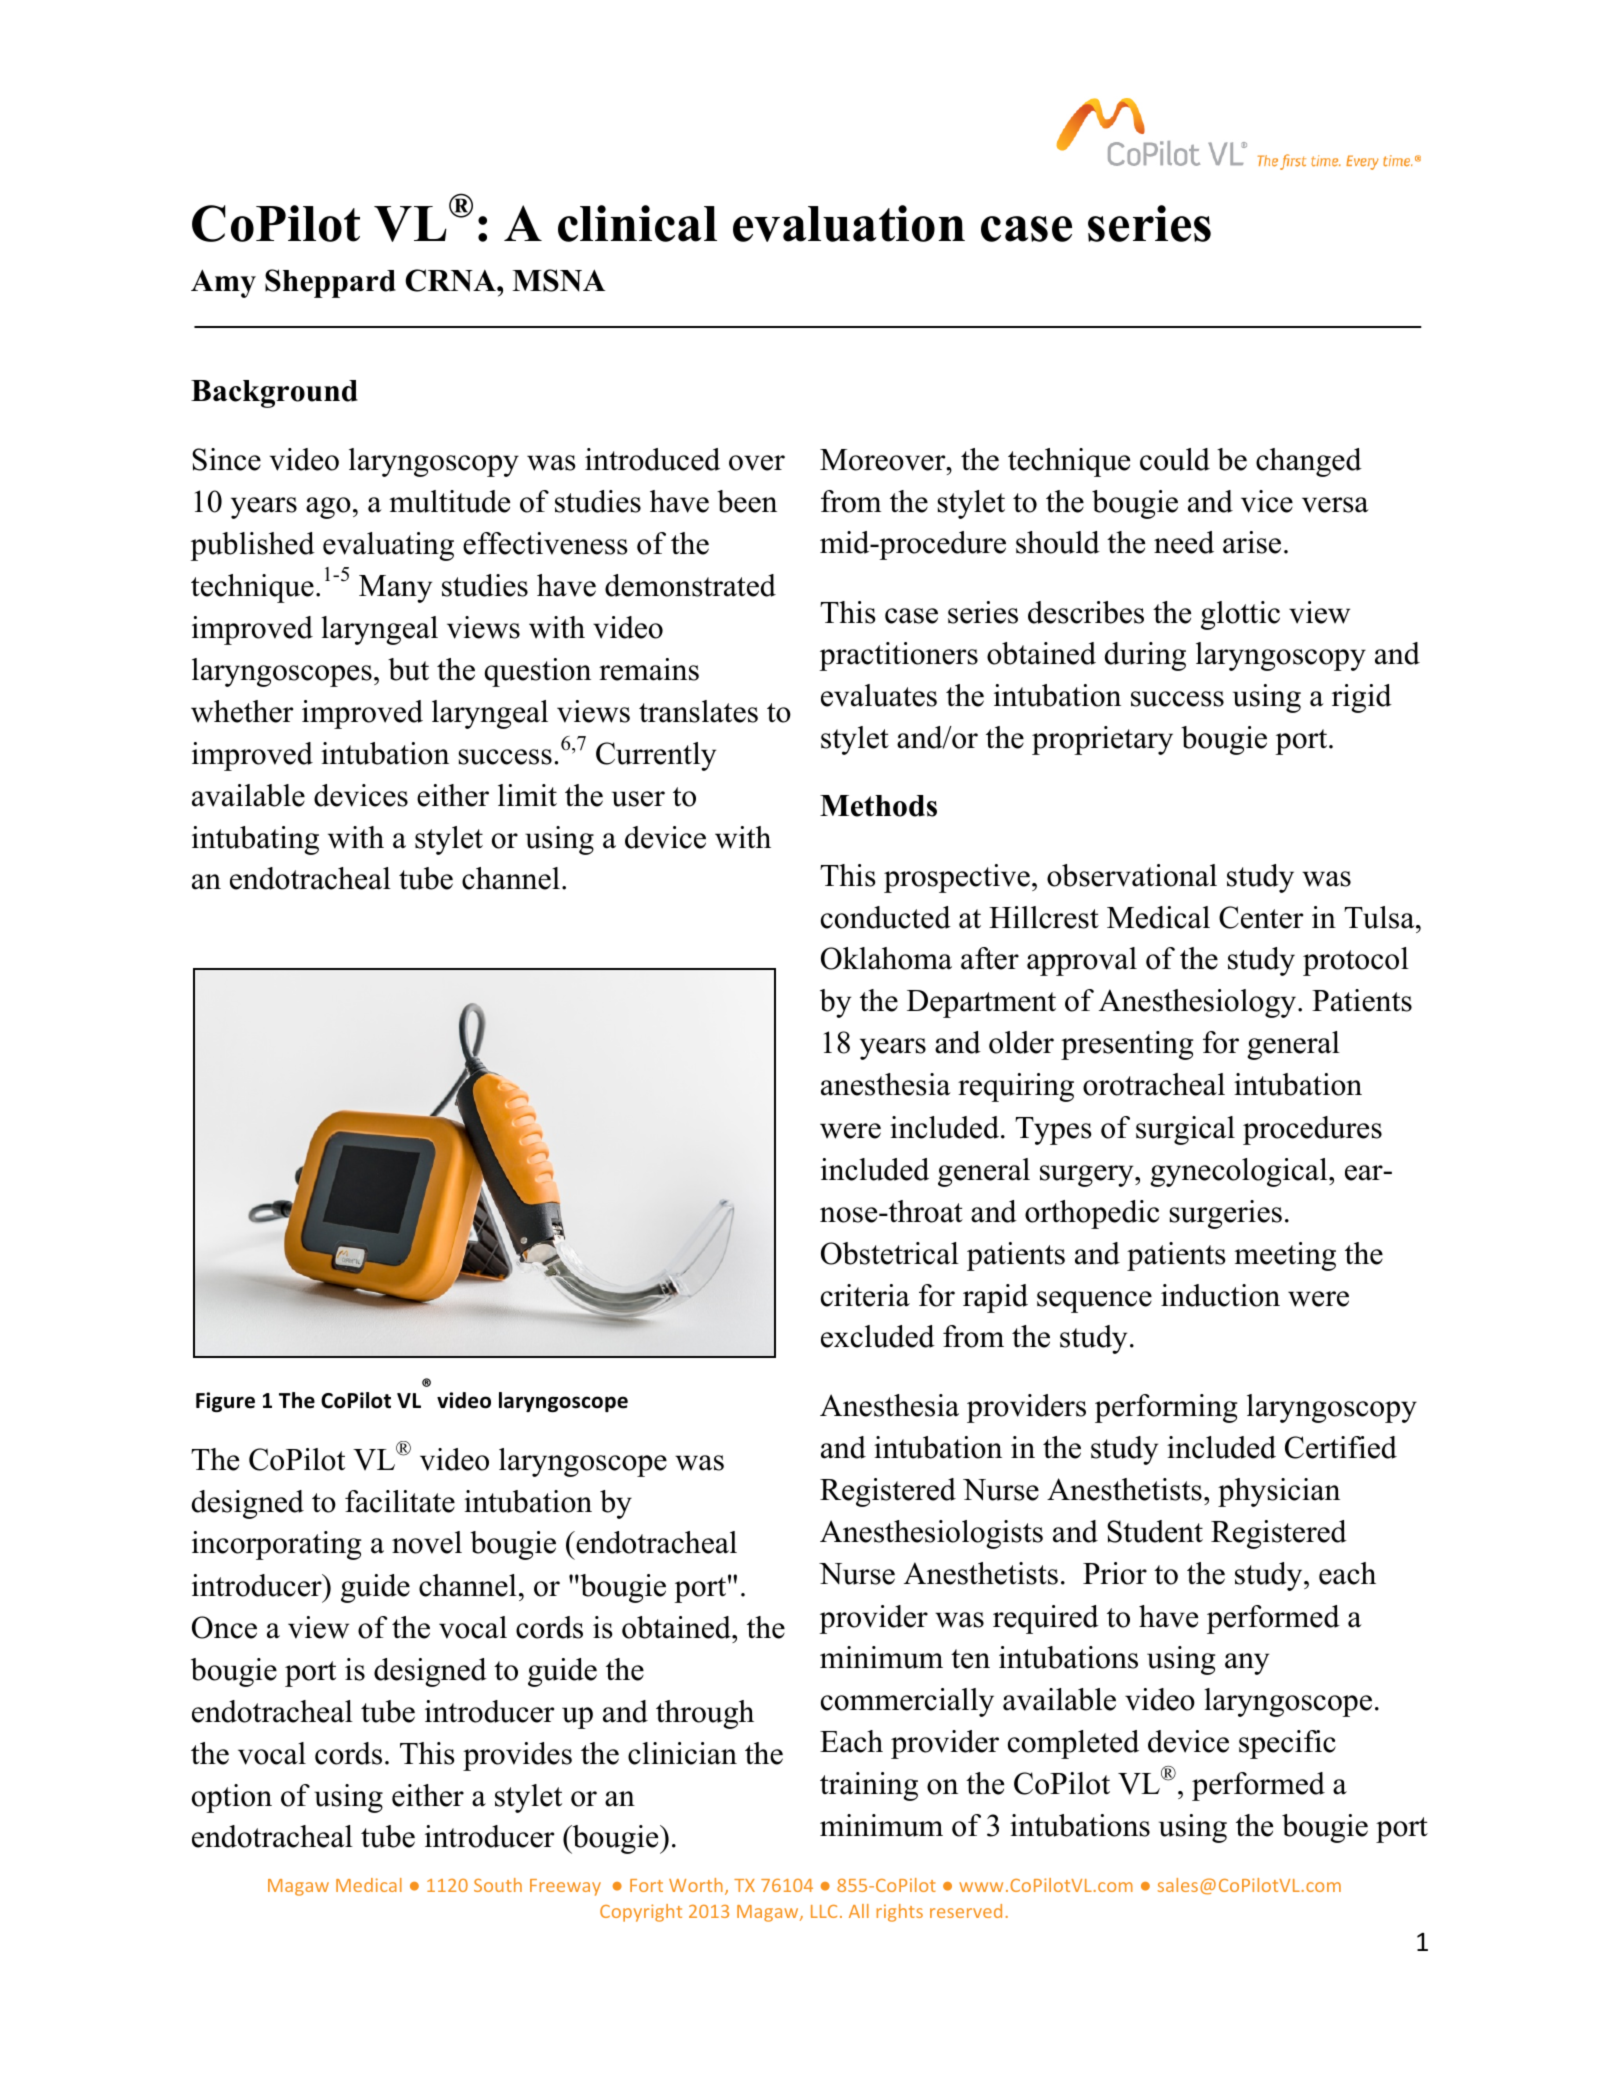 This screenshot has width=1620, height=2097. What do you see at coordinates (1285, 1256) in the screenshot?
I see `meeting` at bounding box center [1285, 1256].
